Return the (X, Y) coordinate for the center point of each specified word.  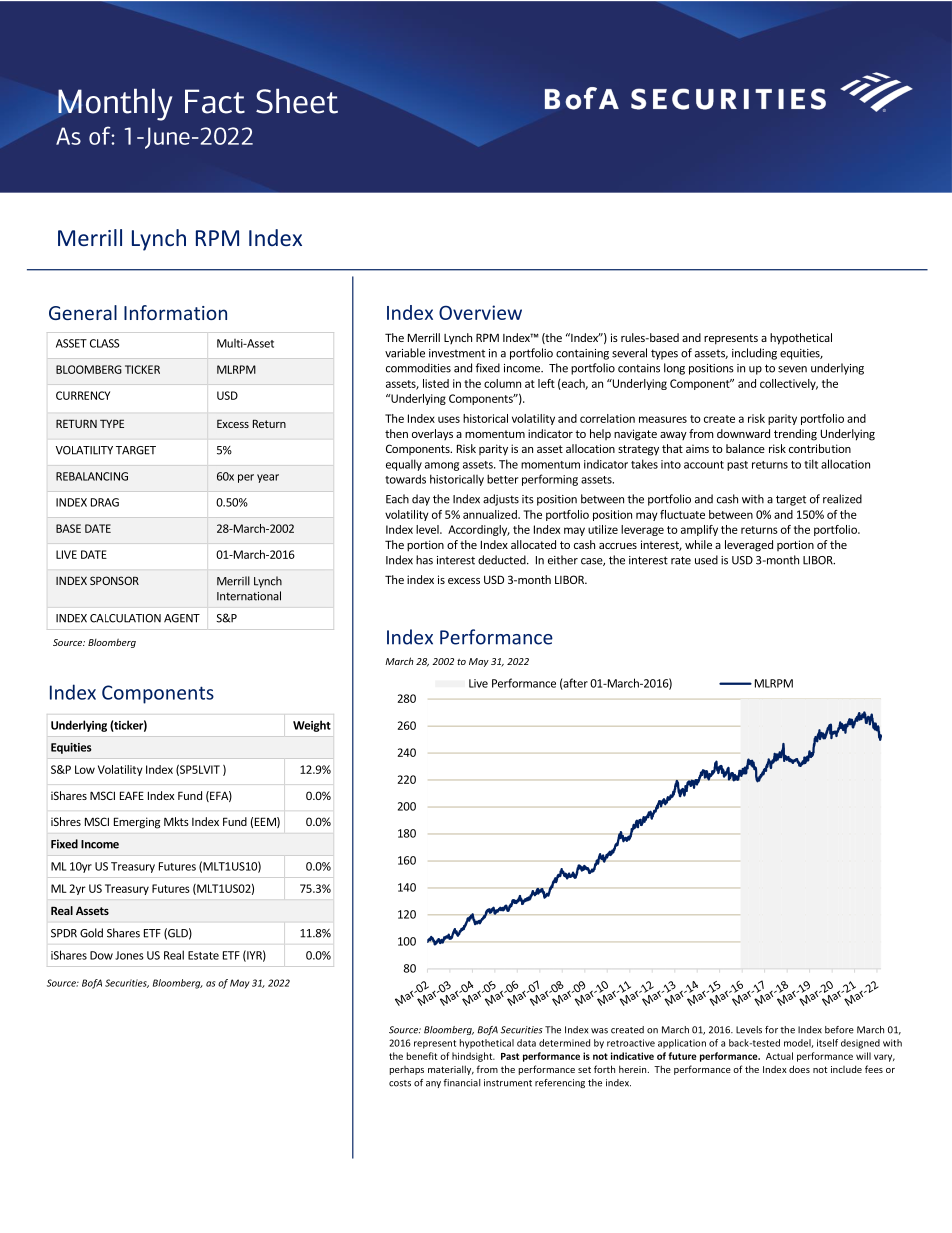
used (706, 560)
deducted (503, 560)
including (754, 354)
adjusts (501, 500)
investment (457, 353)
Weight (312, 726)
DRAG (105, 502)
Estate (203, 955)
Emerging (137, 823)
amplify (699, 530)
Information (175, 312)
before (839, 1030)
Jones (129, 955)
